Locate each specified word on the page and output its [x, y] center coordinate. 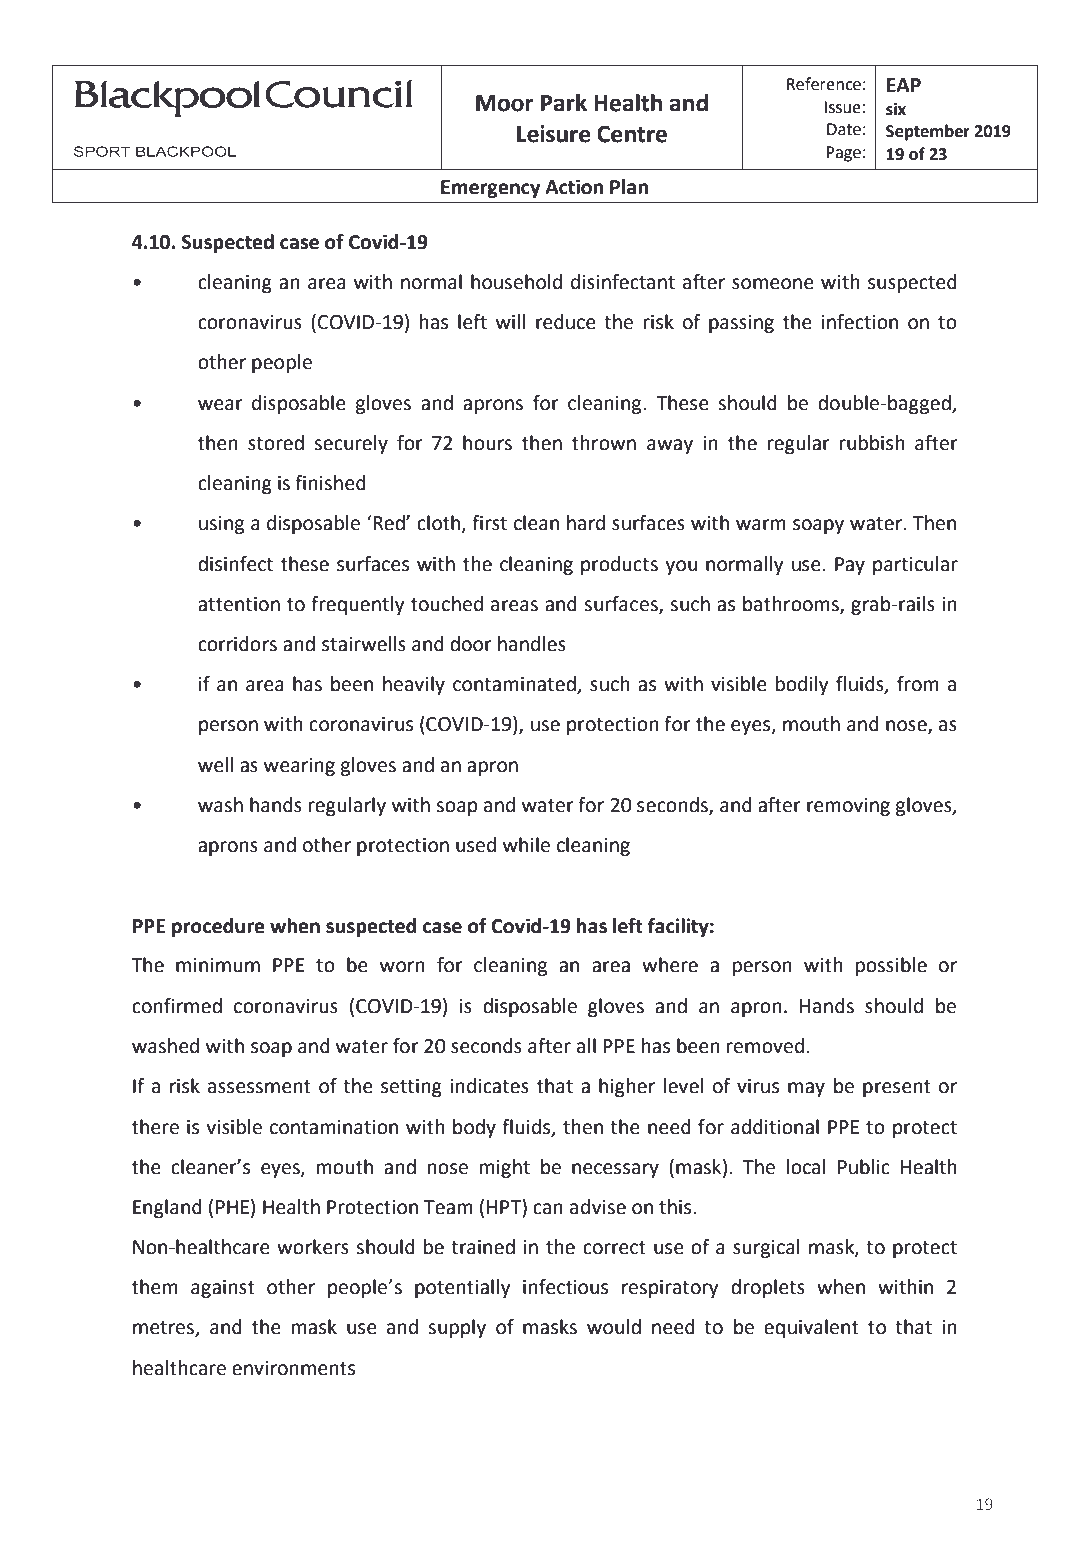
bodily [802, 685]
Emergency [491, 189]
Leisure [554, 134]
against [223, 1289]
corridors [237, 644]
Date [844, 129]
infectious [565, 1287]
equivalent [811, 1328]
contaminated [515, 685]
